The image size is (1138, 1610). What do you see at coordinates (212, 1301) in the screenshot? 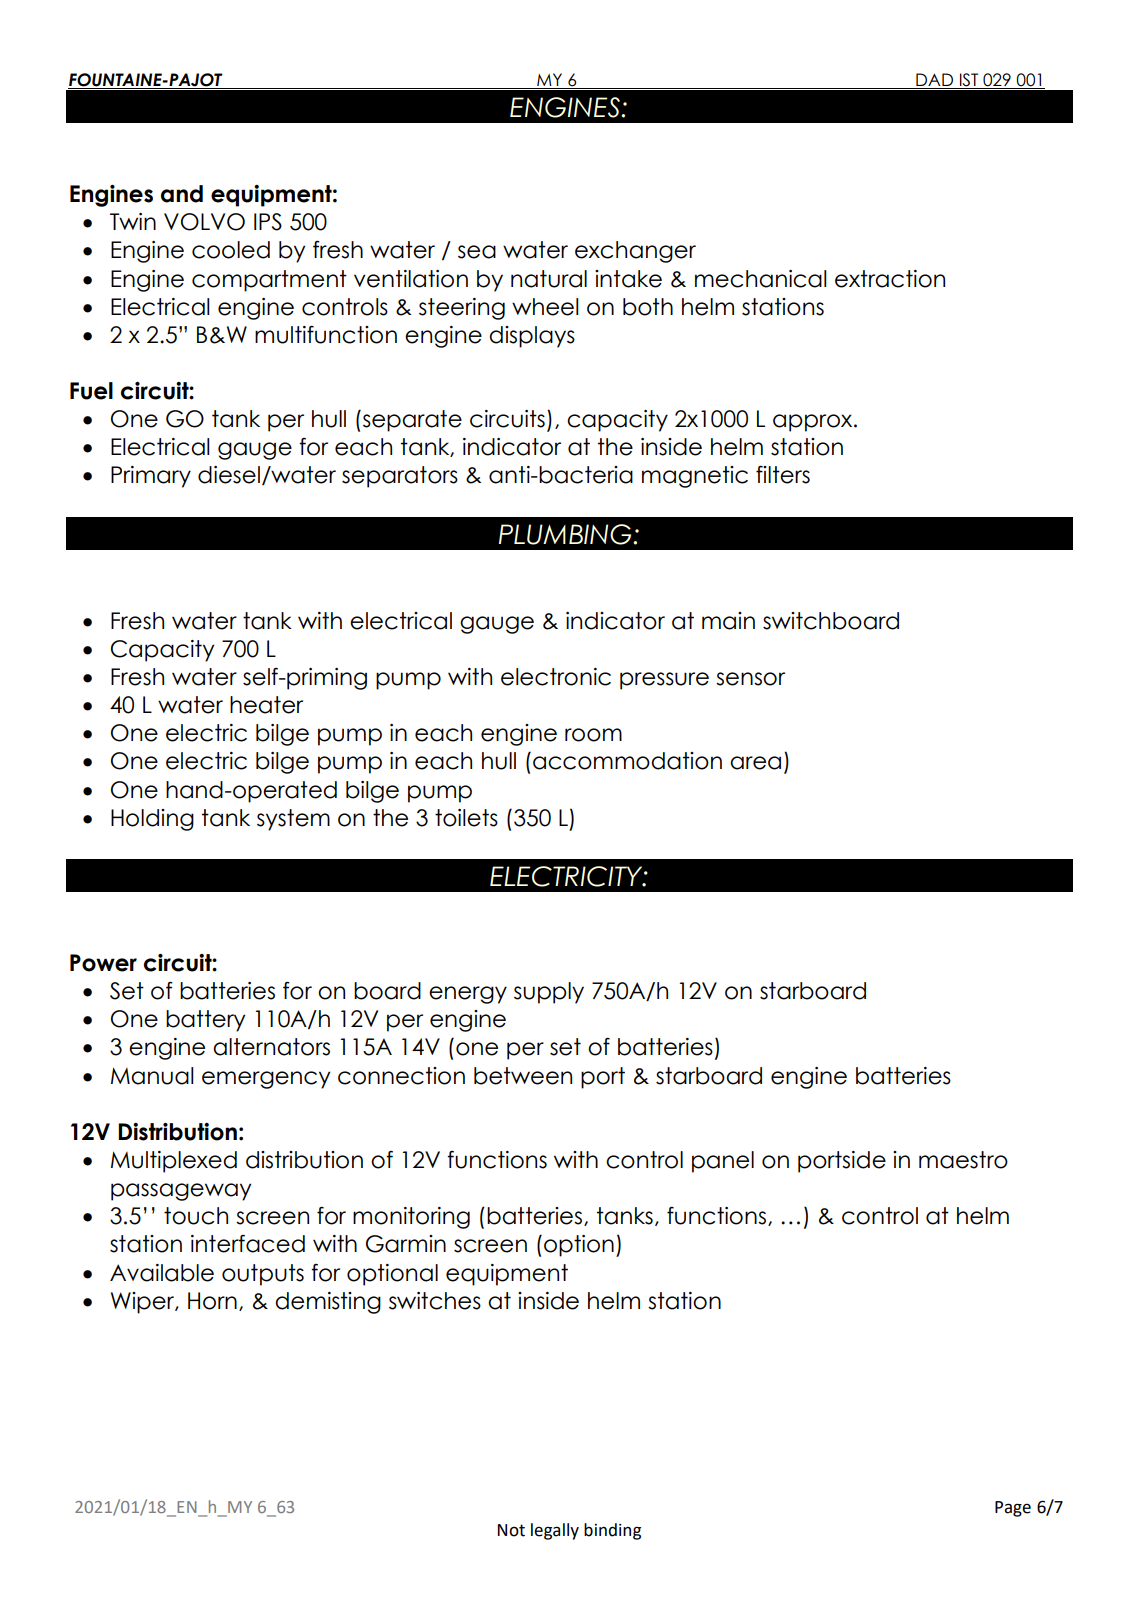
I see `Horn` at bounding box center [212, 1301].
